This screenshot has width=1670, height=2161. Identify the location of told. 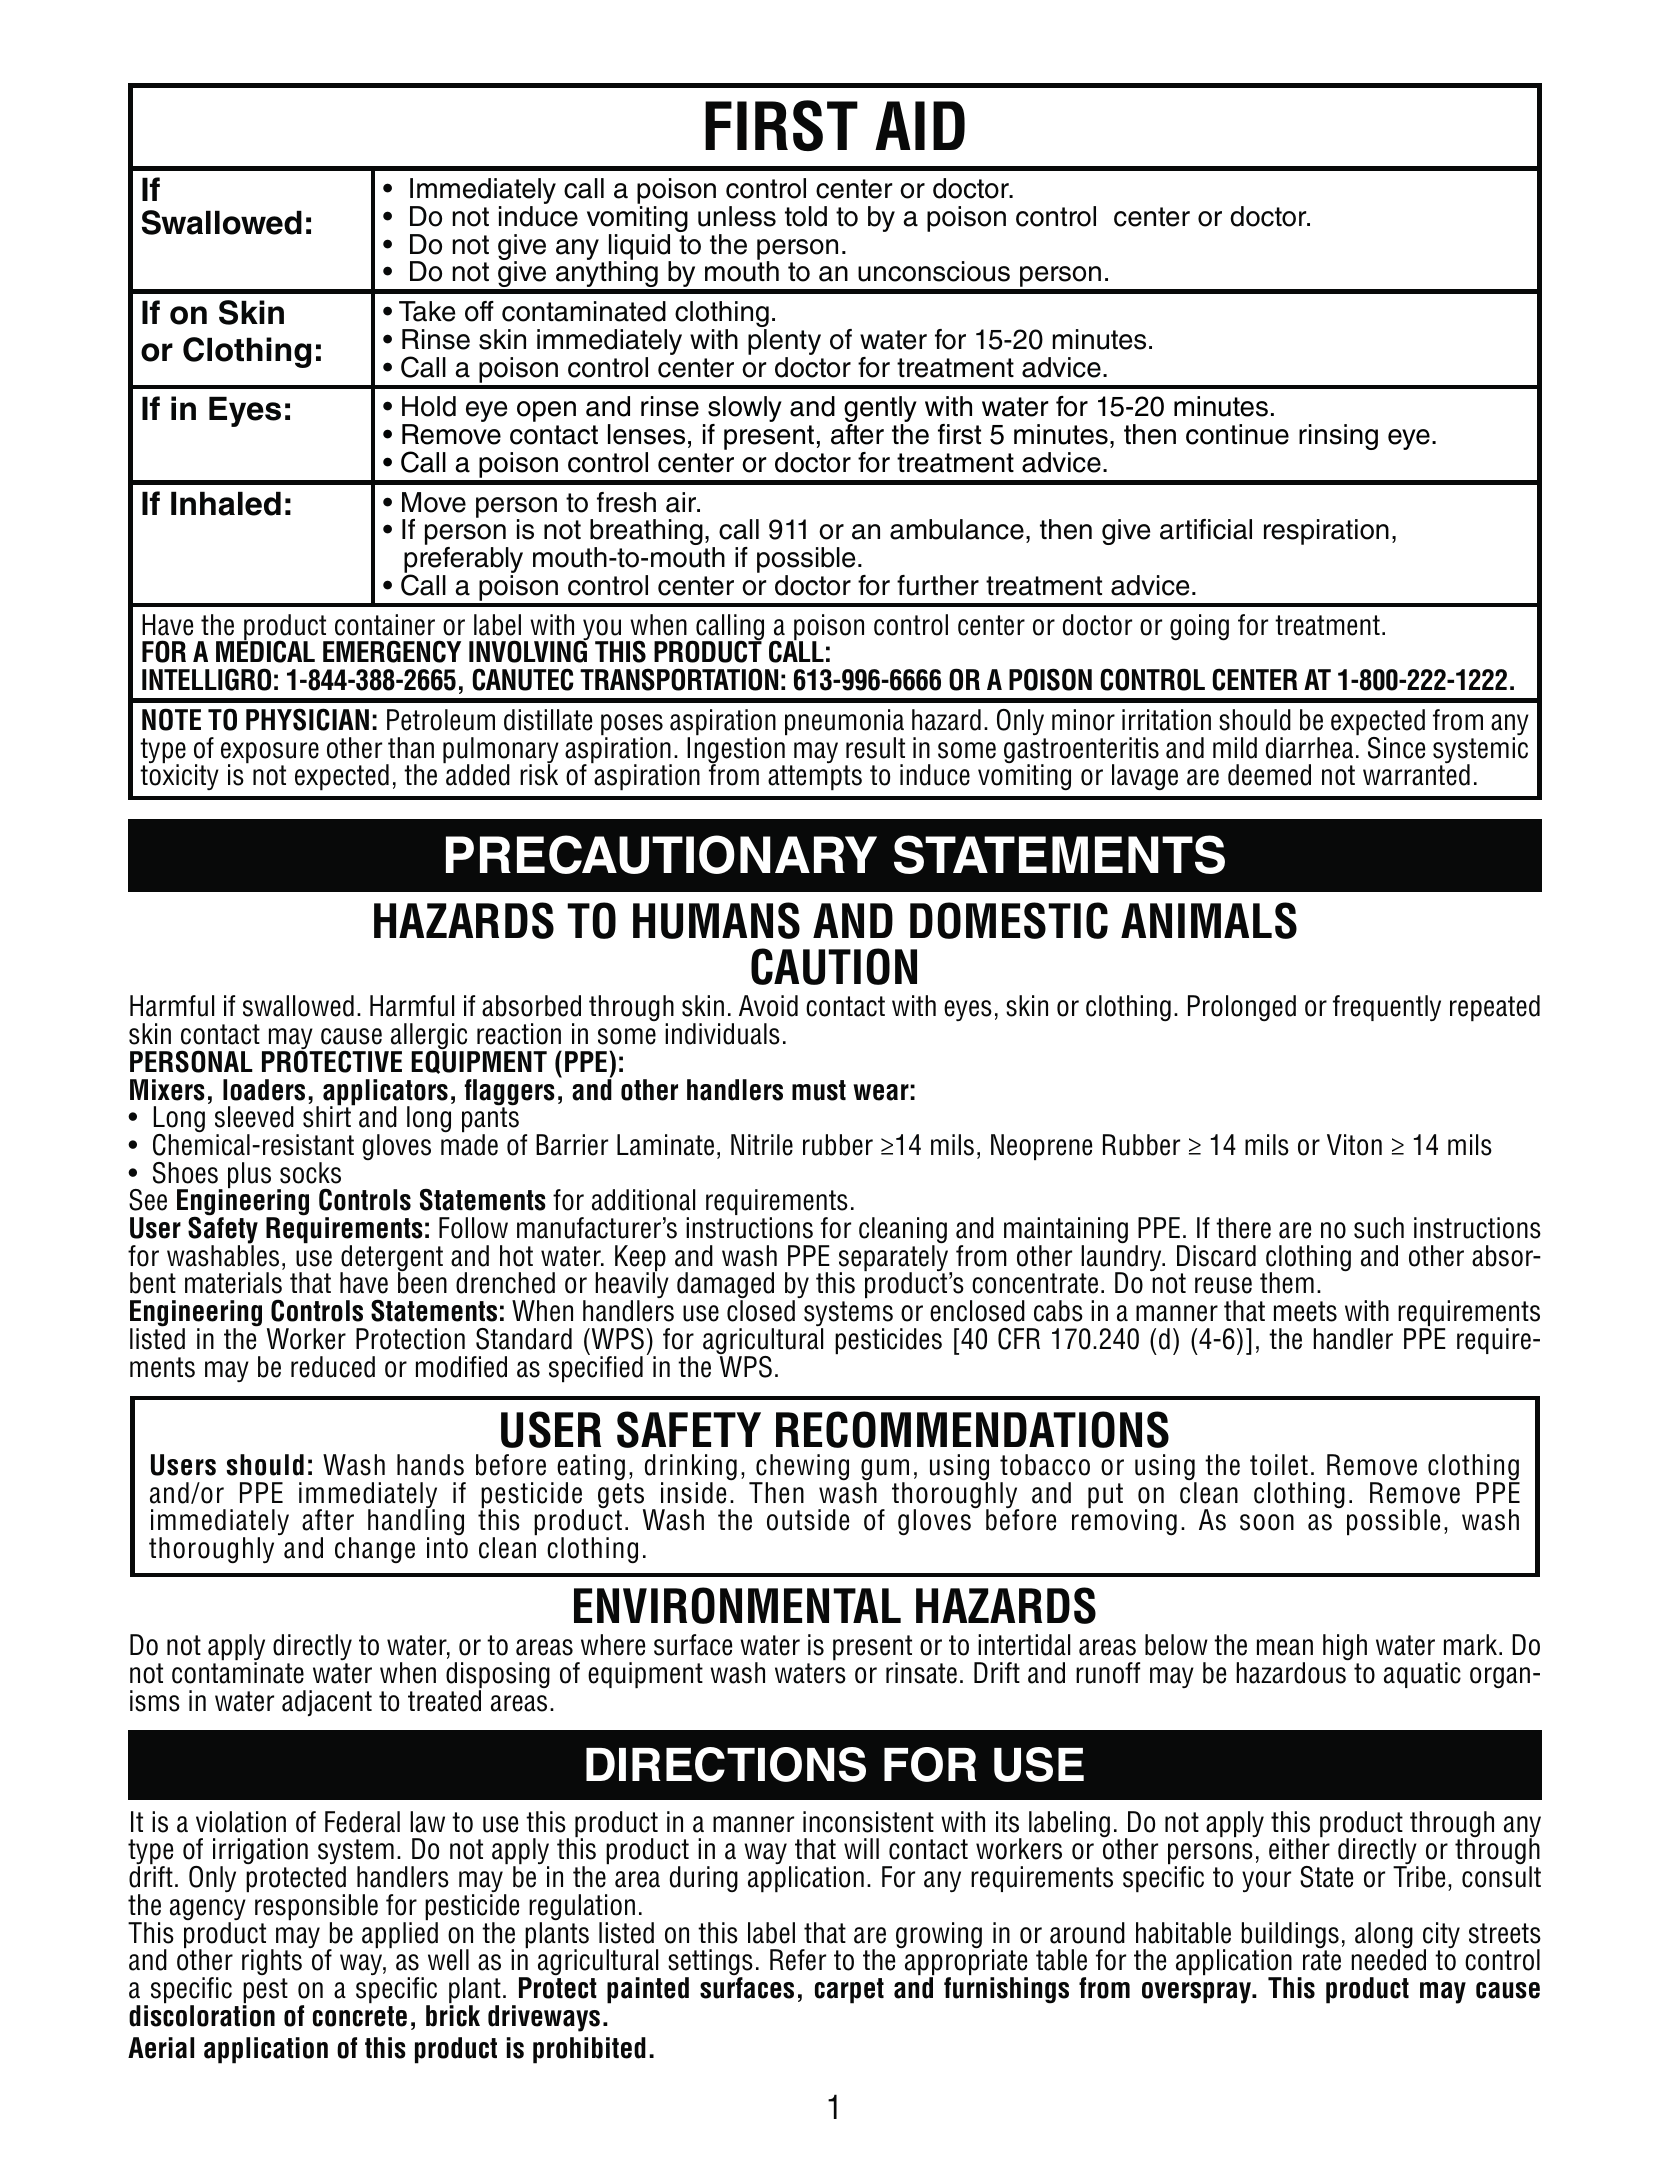
(806, 216).
